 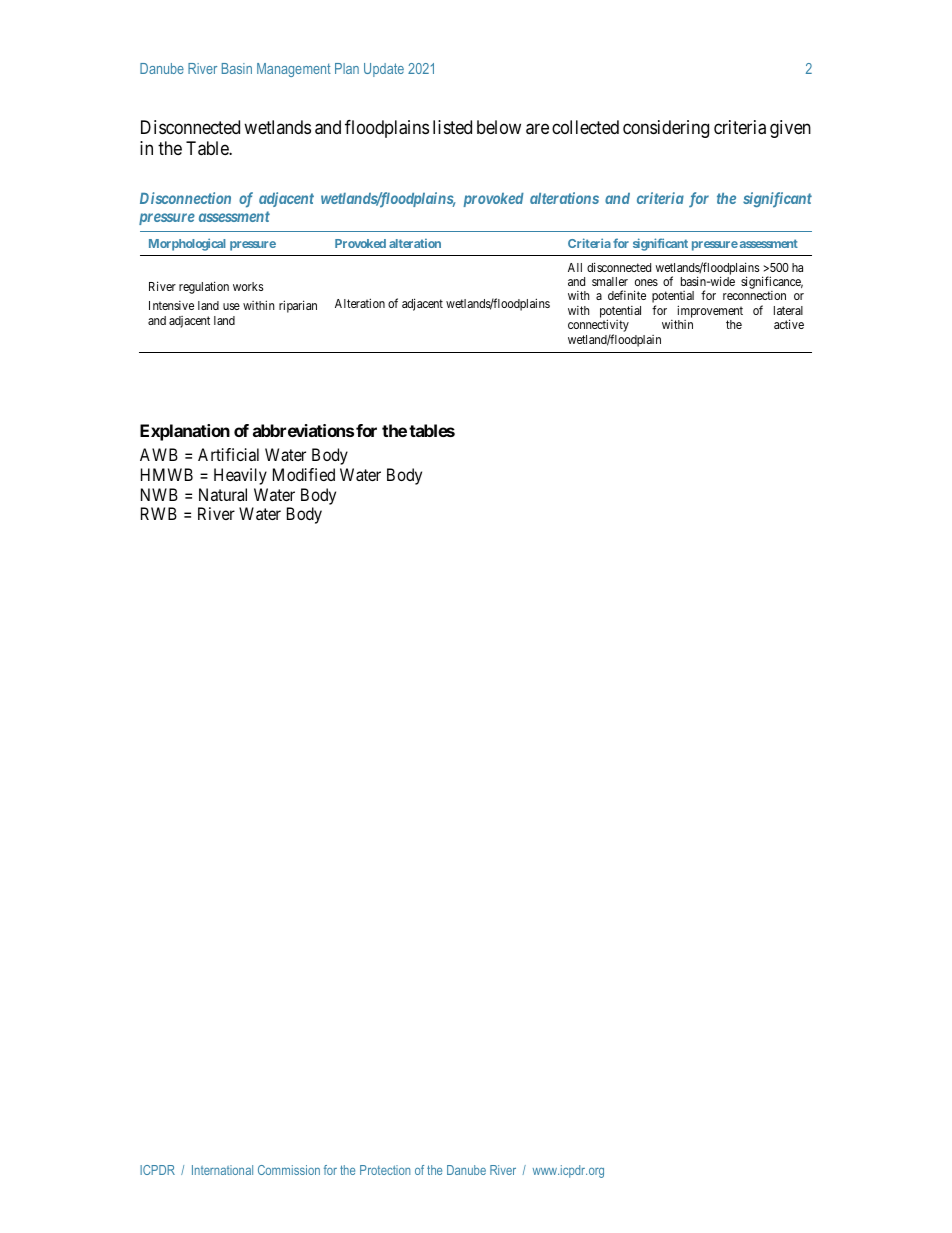 What do you see at coordinates (294, 70) in the screenshot?
I see `Management` at bounding box center [294, 70].
